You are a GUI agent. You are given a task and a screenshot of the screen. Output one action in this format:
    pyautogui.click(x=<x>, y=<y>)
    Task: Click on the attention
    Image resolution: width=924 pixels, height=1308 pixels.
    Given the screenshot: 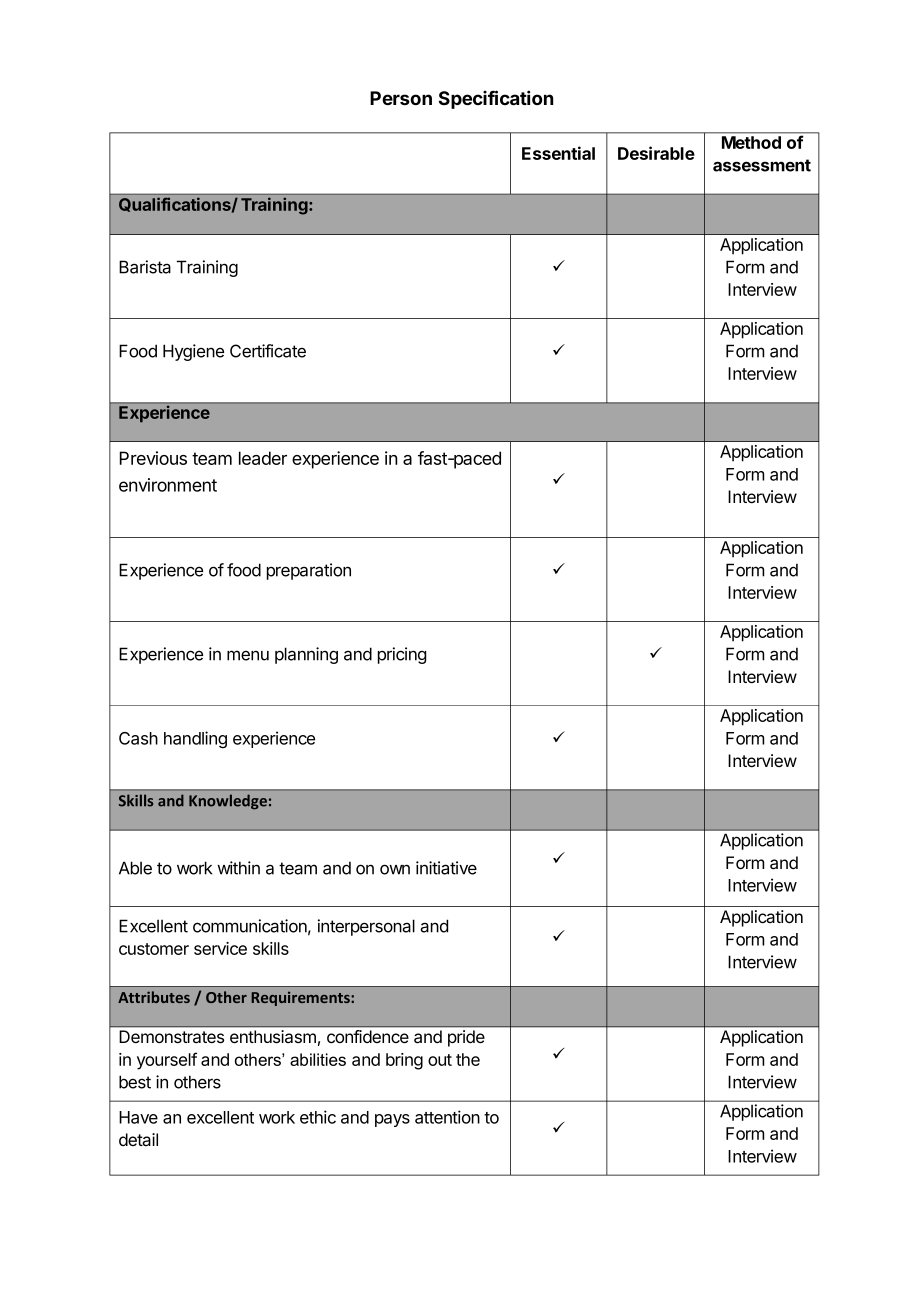 What is the action you would take?
    pyautogui.click(x=447, y=1117)
